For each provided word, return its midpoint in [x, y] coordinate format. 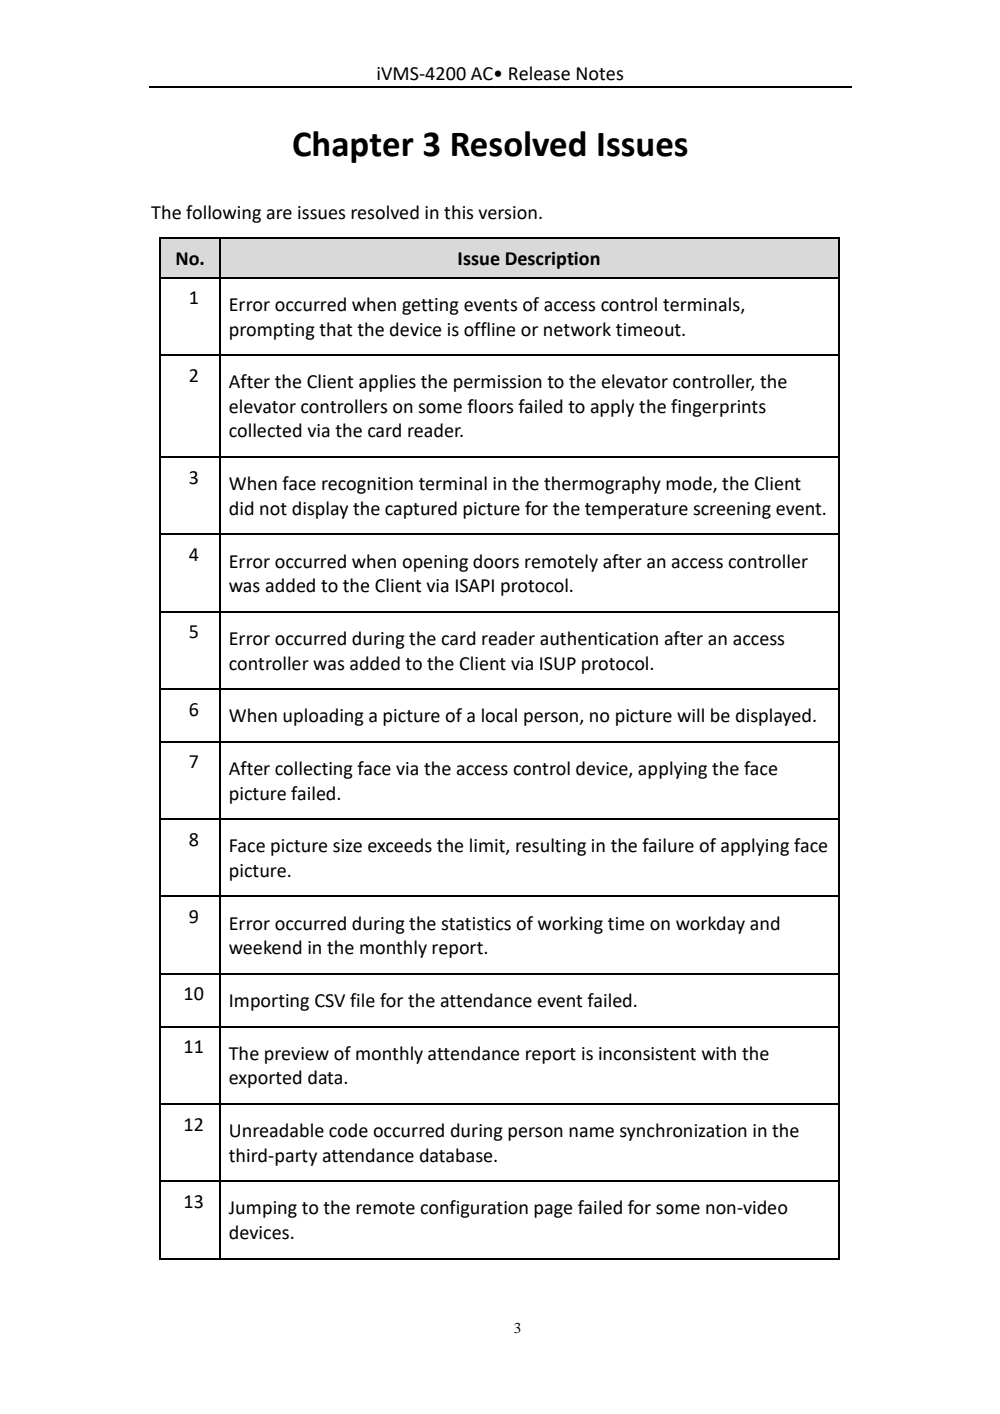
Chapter [353, 147]
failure [668, 845]
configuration [474, 1209]
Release [539, 73]
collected [265, 430]
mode [690, 484]
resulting [551, 847]
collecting [314, 770]
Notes [600, 74]
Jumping [262, 1209]
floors [490, 406]
